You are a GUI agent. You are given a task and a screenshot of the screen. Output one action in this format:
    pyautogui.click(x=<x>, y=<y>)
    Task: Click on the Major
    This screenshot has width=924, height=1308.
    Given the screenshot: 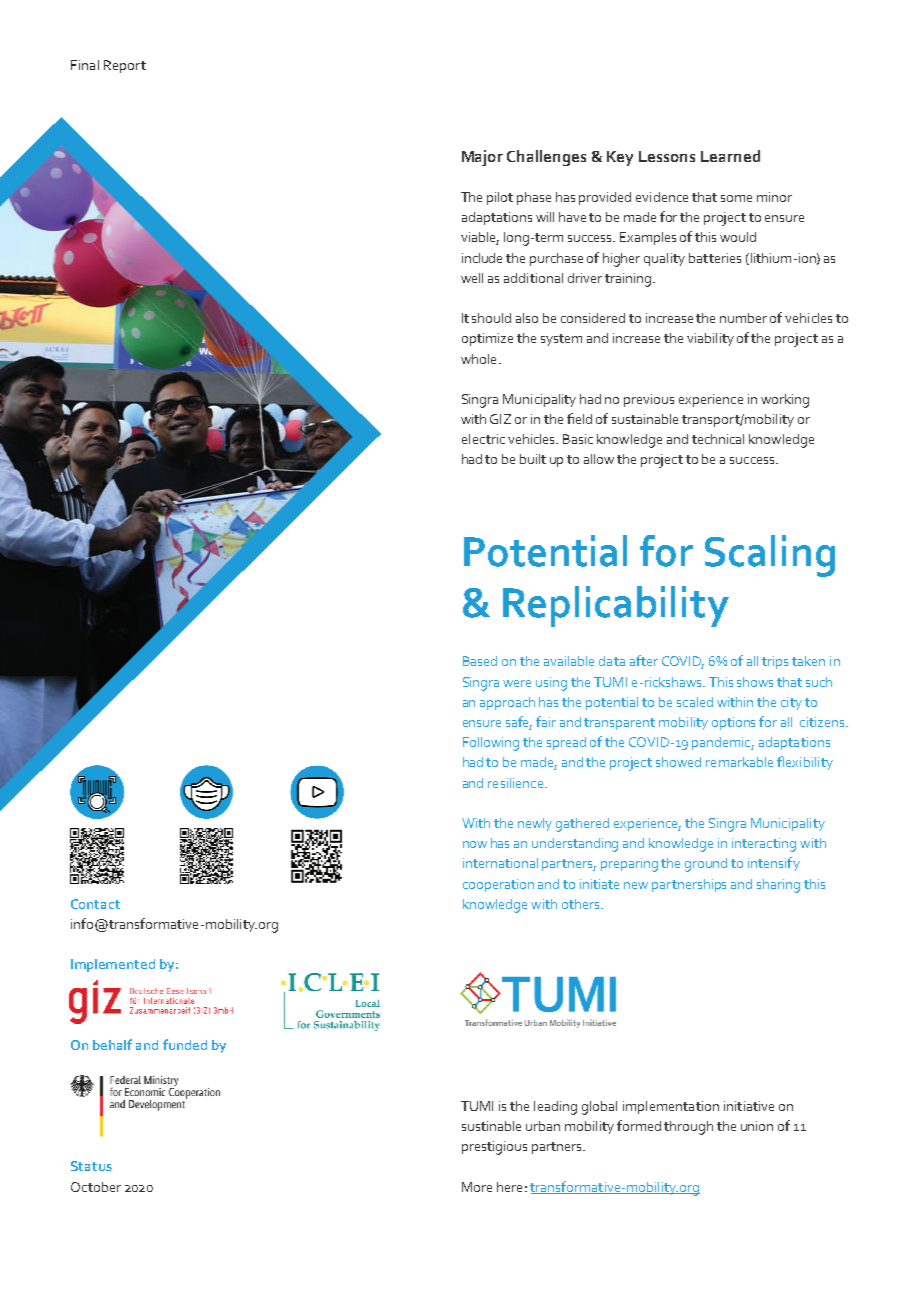 What is the action you would take?
    pyautogui.click(x=482, y=158)
